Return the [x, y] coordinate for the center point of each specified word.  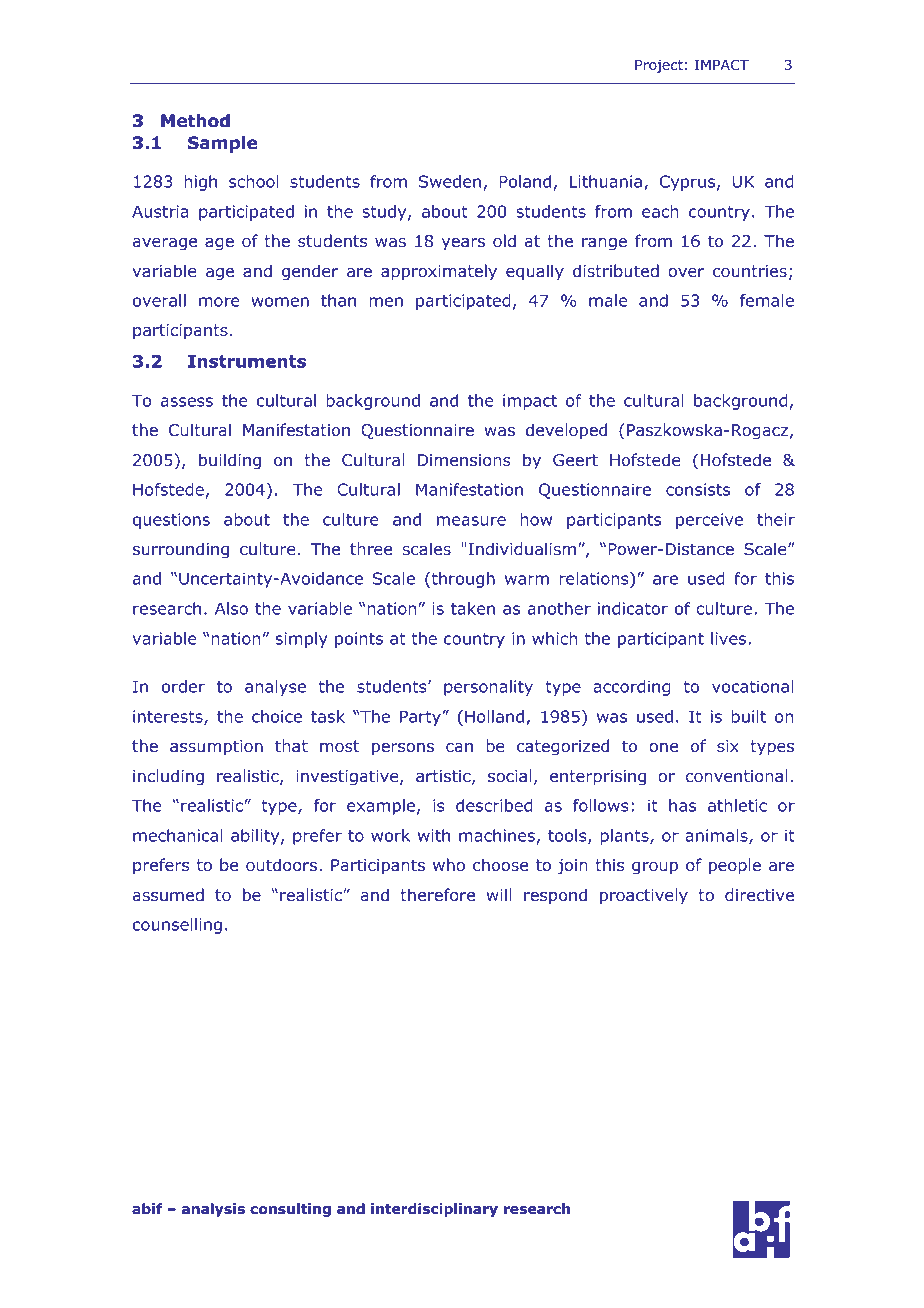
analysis [213, 1210]
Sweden [450, 181]
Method [195, 121]
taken [473, 608]
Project [659, 66]
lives [730, 638]
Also [231, 608]
